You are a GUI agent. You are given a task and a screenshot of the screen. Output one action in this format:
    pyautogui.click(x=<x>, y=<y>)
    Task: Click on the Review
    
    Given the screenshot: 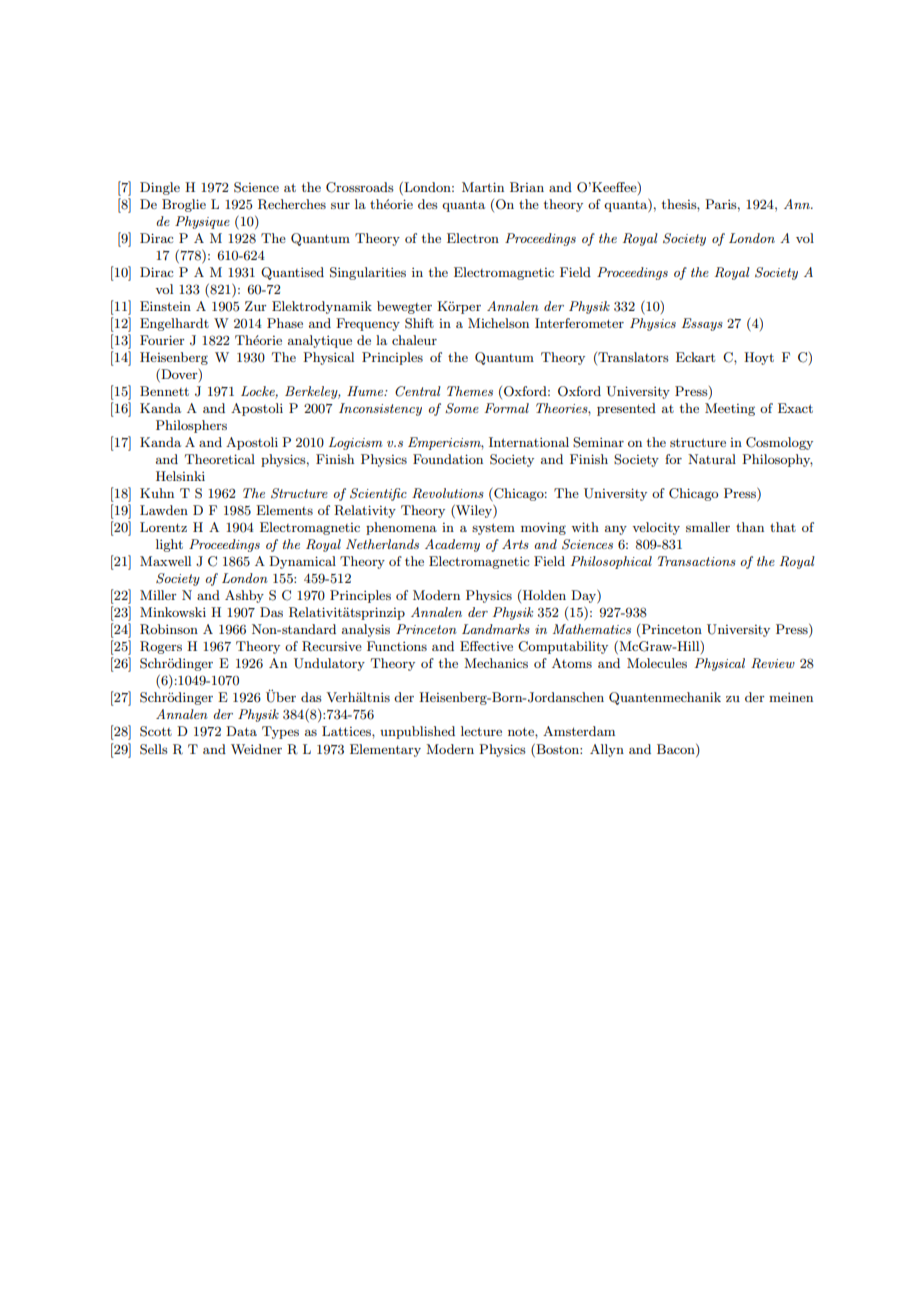 What is the action you would take?
    pyautogui.click(x=773, y=663)
